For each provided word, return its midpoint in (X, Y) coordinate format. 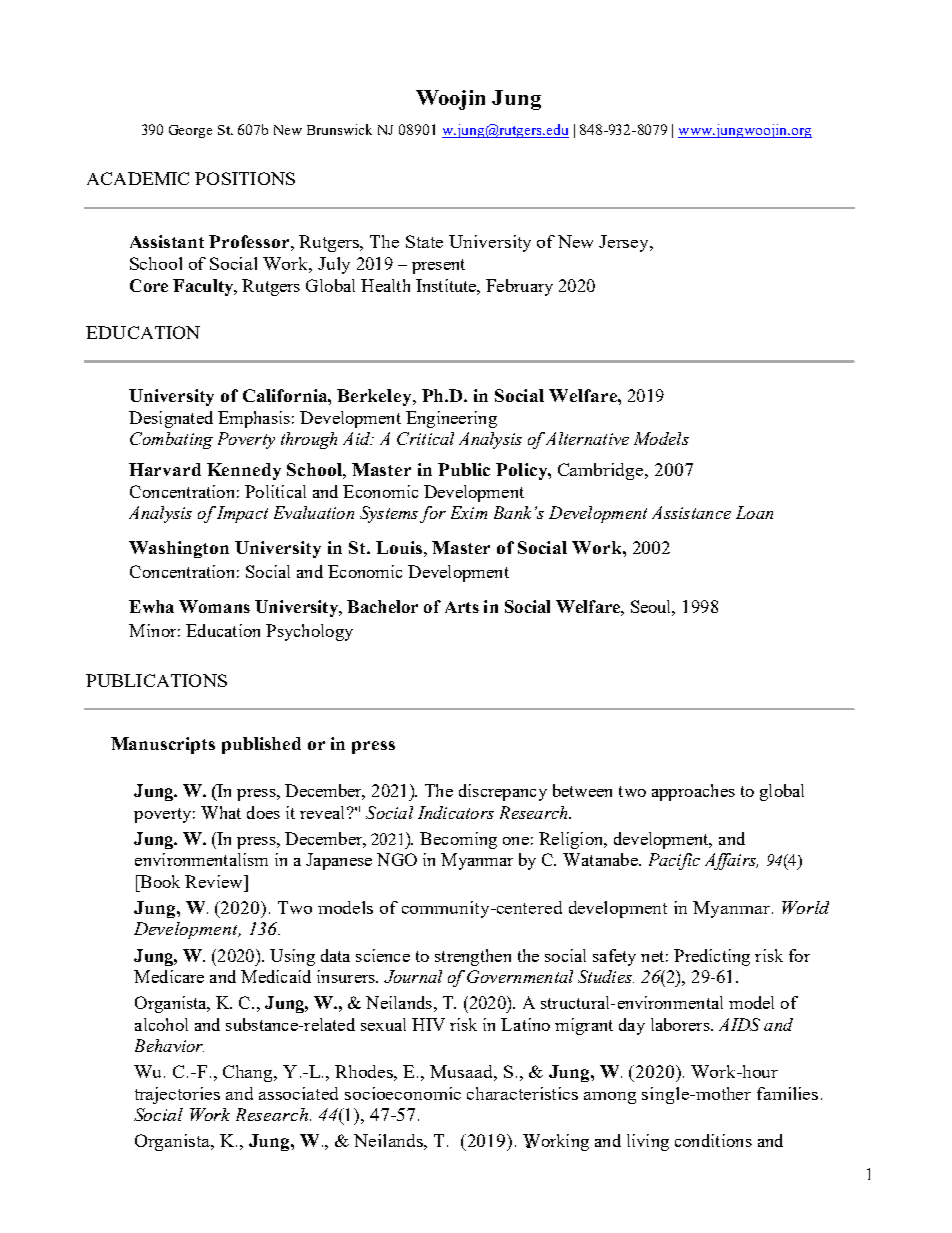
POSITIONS (245, 178)
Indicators (456, 812)
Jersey (625, 243)
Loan (754, 512)
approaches (693, 792)
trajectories (177, 1095)
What (221, 812)
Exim (469, 512)
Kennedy (244, 471)
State (424, 241)
